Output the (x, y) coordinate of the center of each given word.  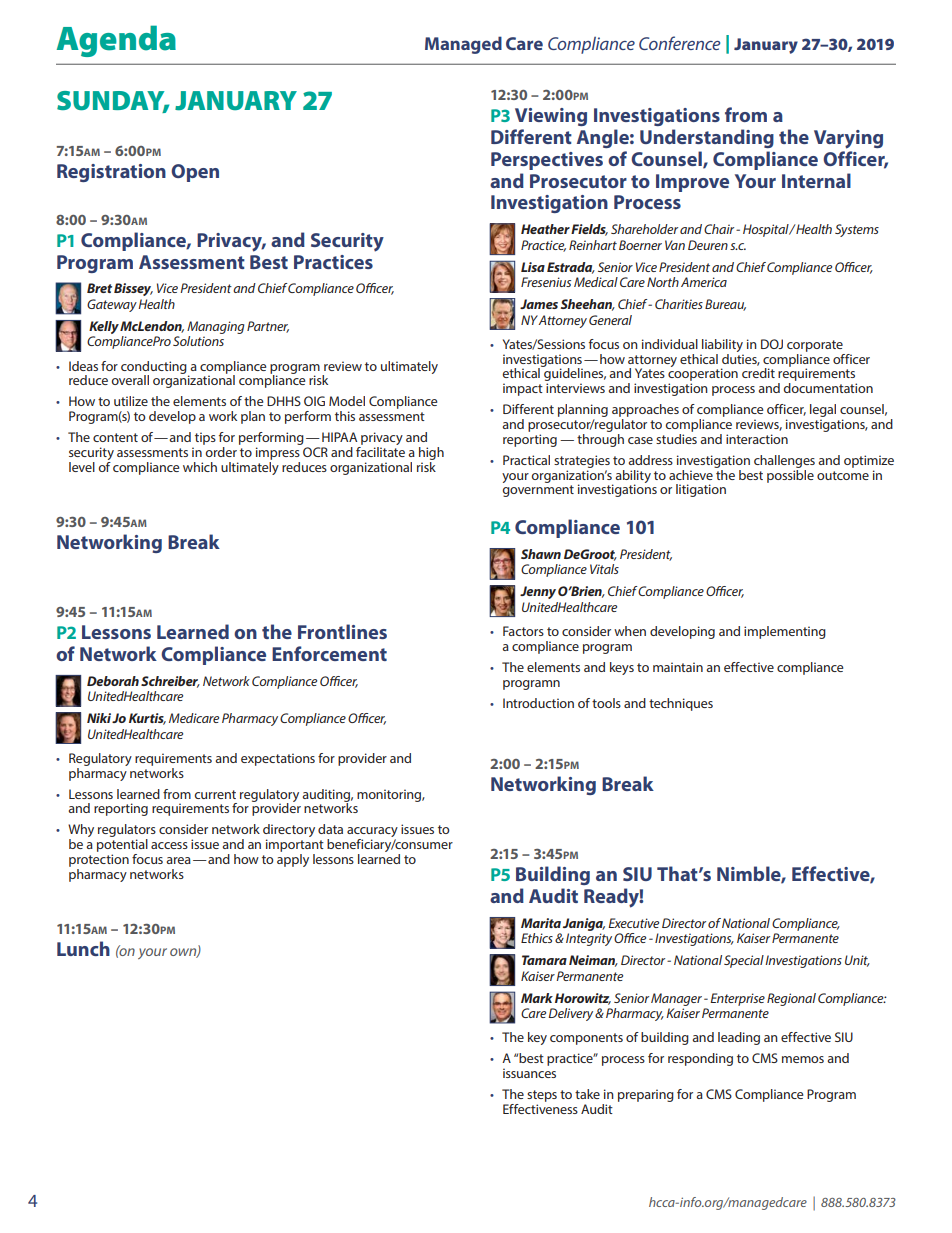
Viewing (551, 117)
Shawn (541, 554)
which (200, 467)
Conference (679, 43)
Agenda (116, 41)
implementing (785, 632)
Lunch (83, 948)
